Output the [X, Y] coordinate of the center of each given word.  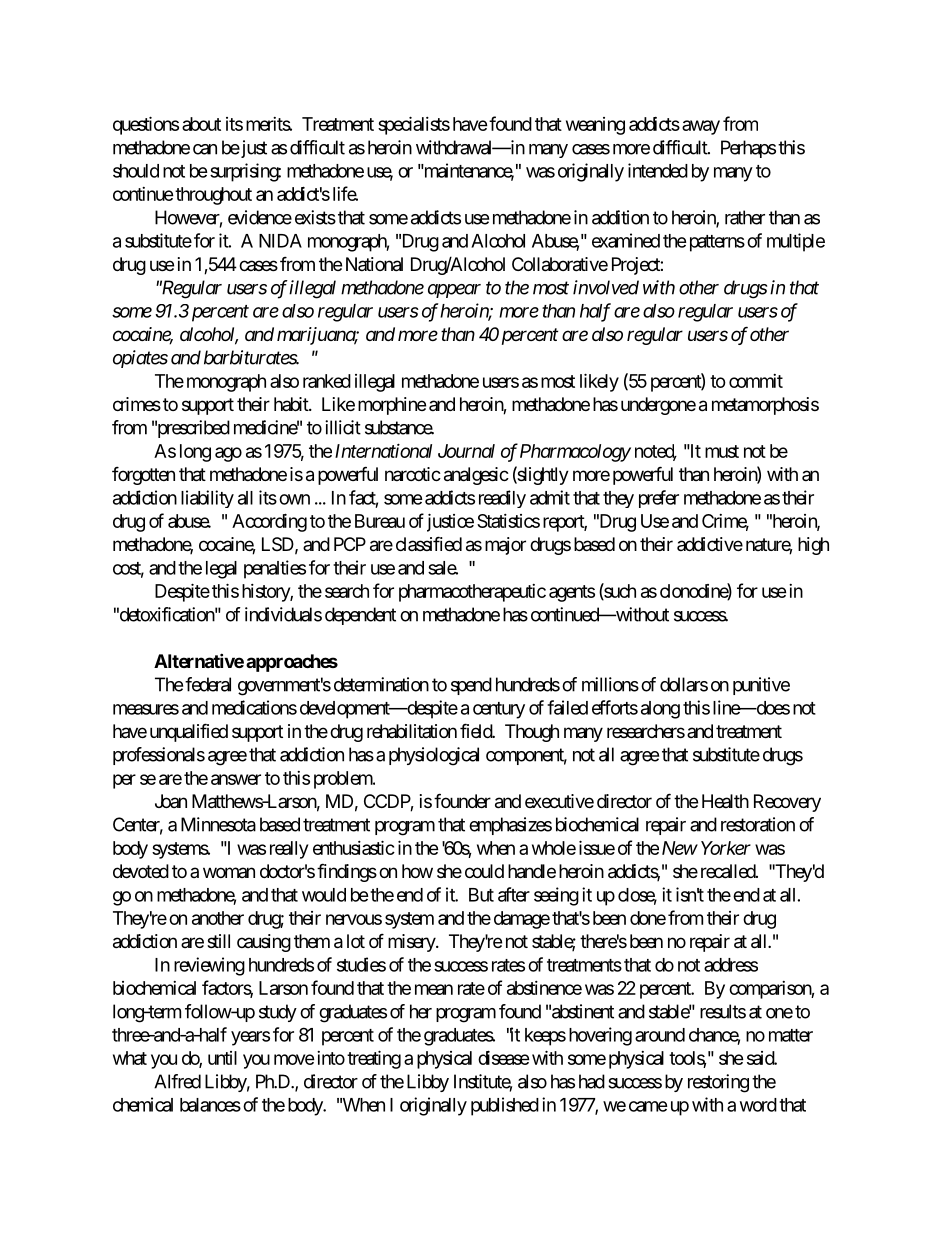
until [222, 1058]
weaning [595, 126]
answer [236, 779]
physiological [434, 756]
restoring [718, 1083]
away [701, 127]
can [205, 149]
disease [504, 1057]
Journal [466, 451]
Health [725, 801]
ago [228, 454]
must [722, 451]
